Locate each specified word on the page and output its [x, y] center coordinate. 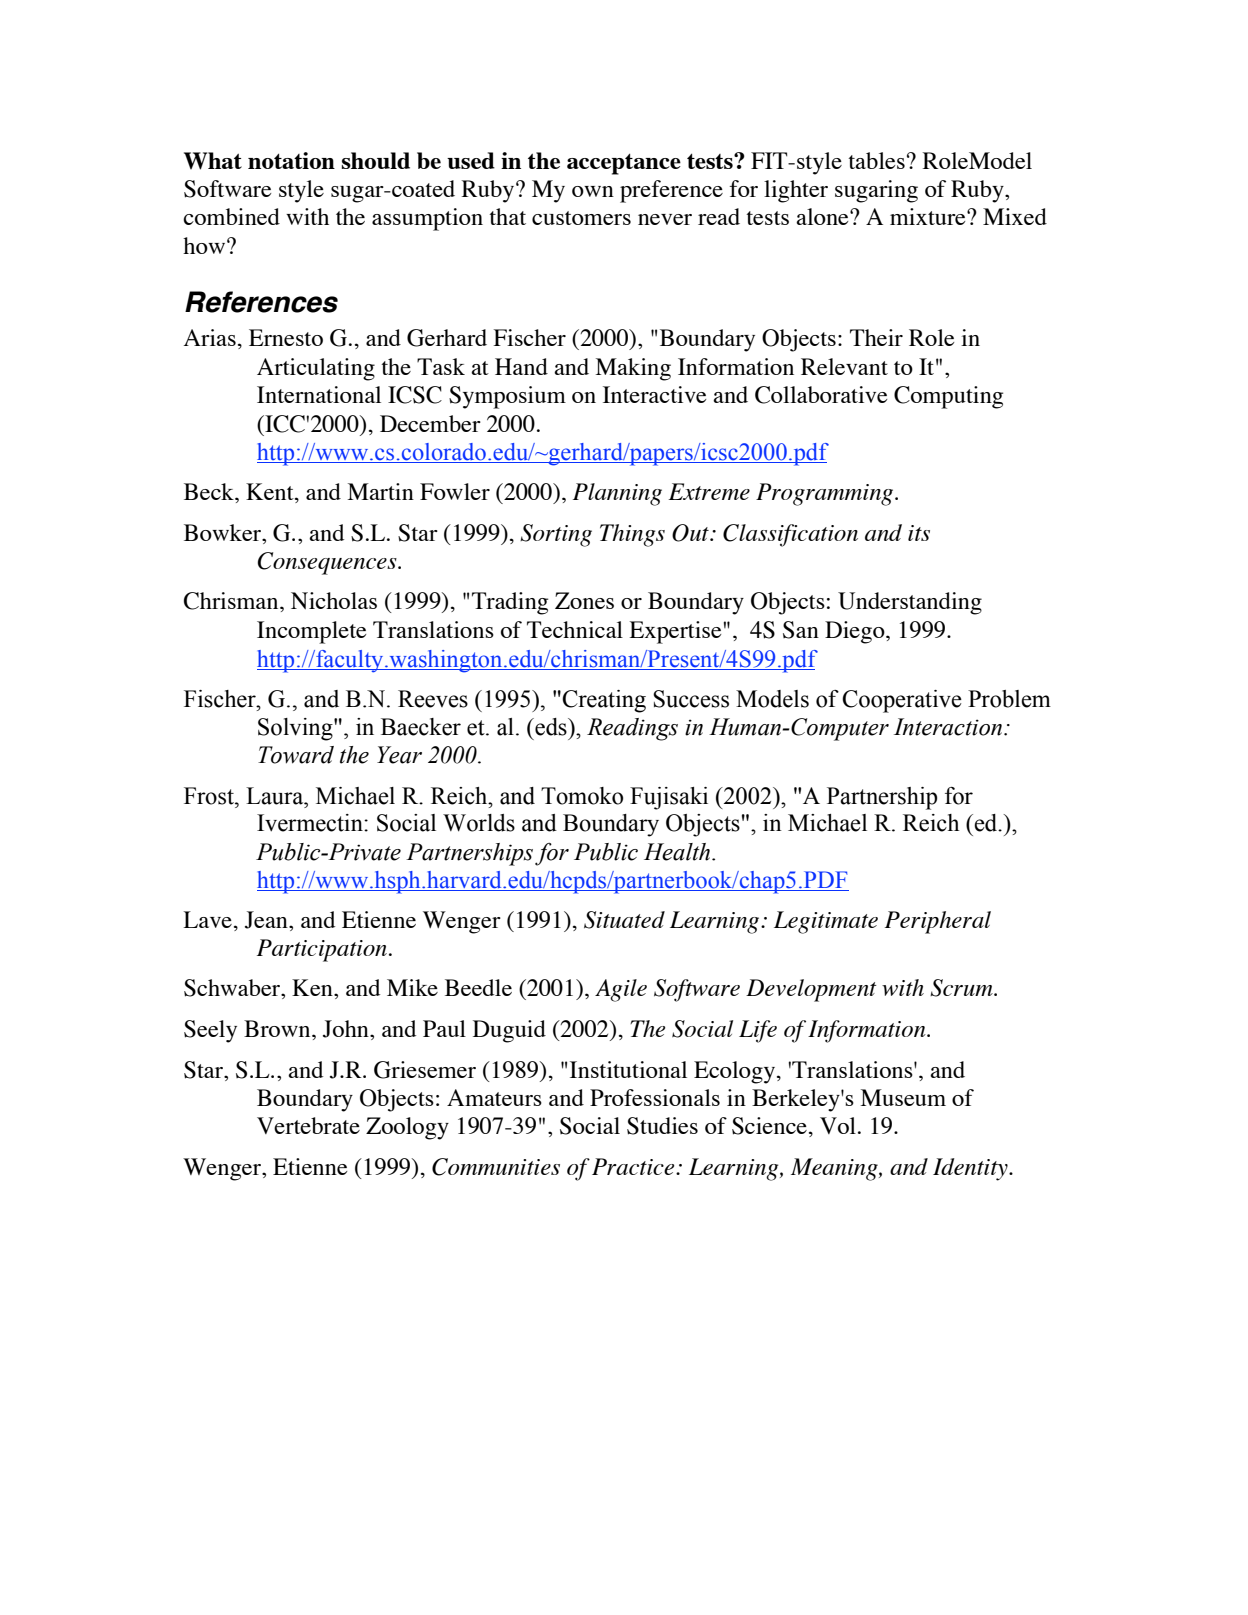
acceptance [624, 164]
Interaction [949, 727]
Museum [903, 1097]
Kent [271, 493]
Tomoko [582, 796]
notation [291, 160]
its [919, 533]
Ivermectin [311, 823]
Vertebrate [308, 1125]
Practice [634, 1166]
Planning [617, 494]
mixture [929, 216]
